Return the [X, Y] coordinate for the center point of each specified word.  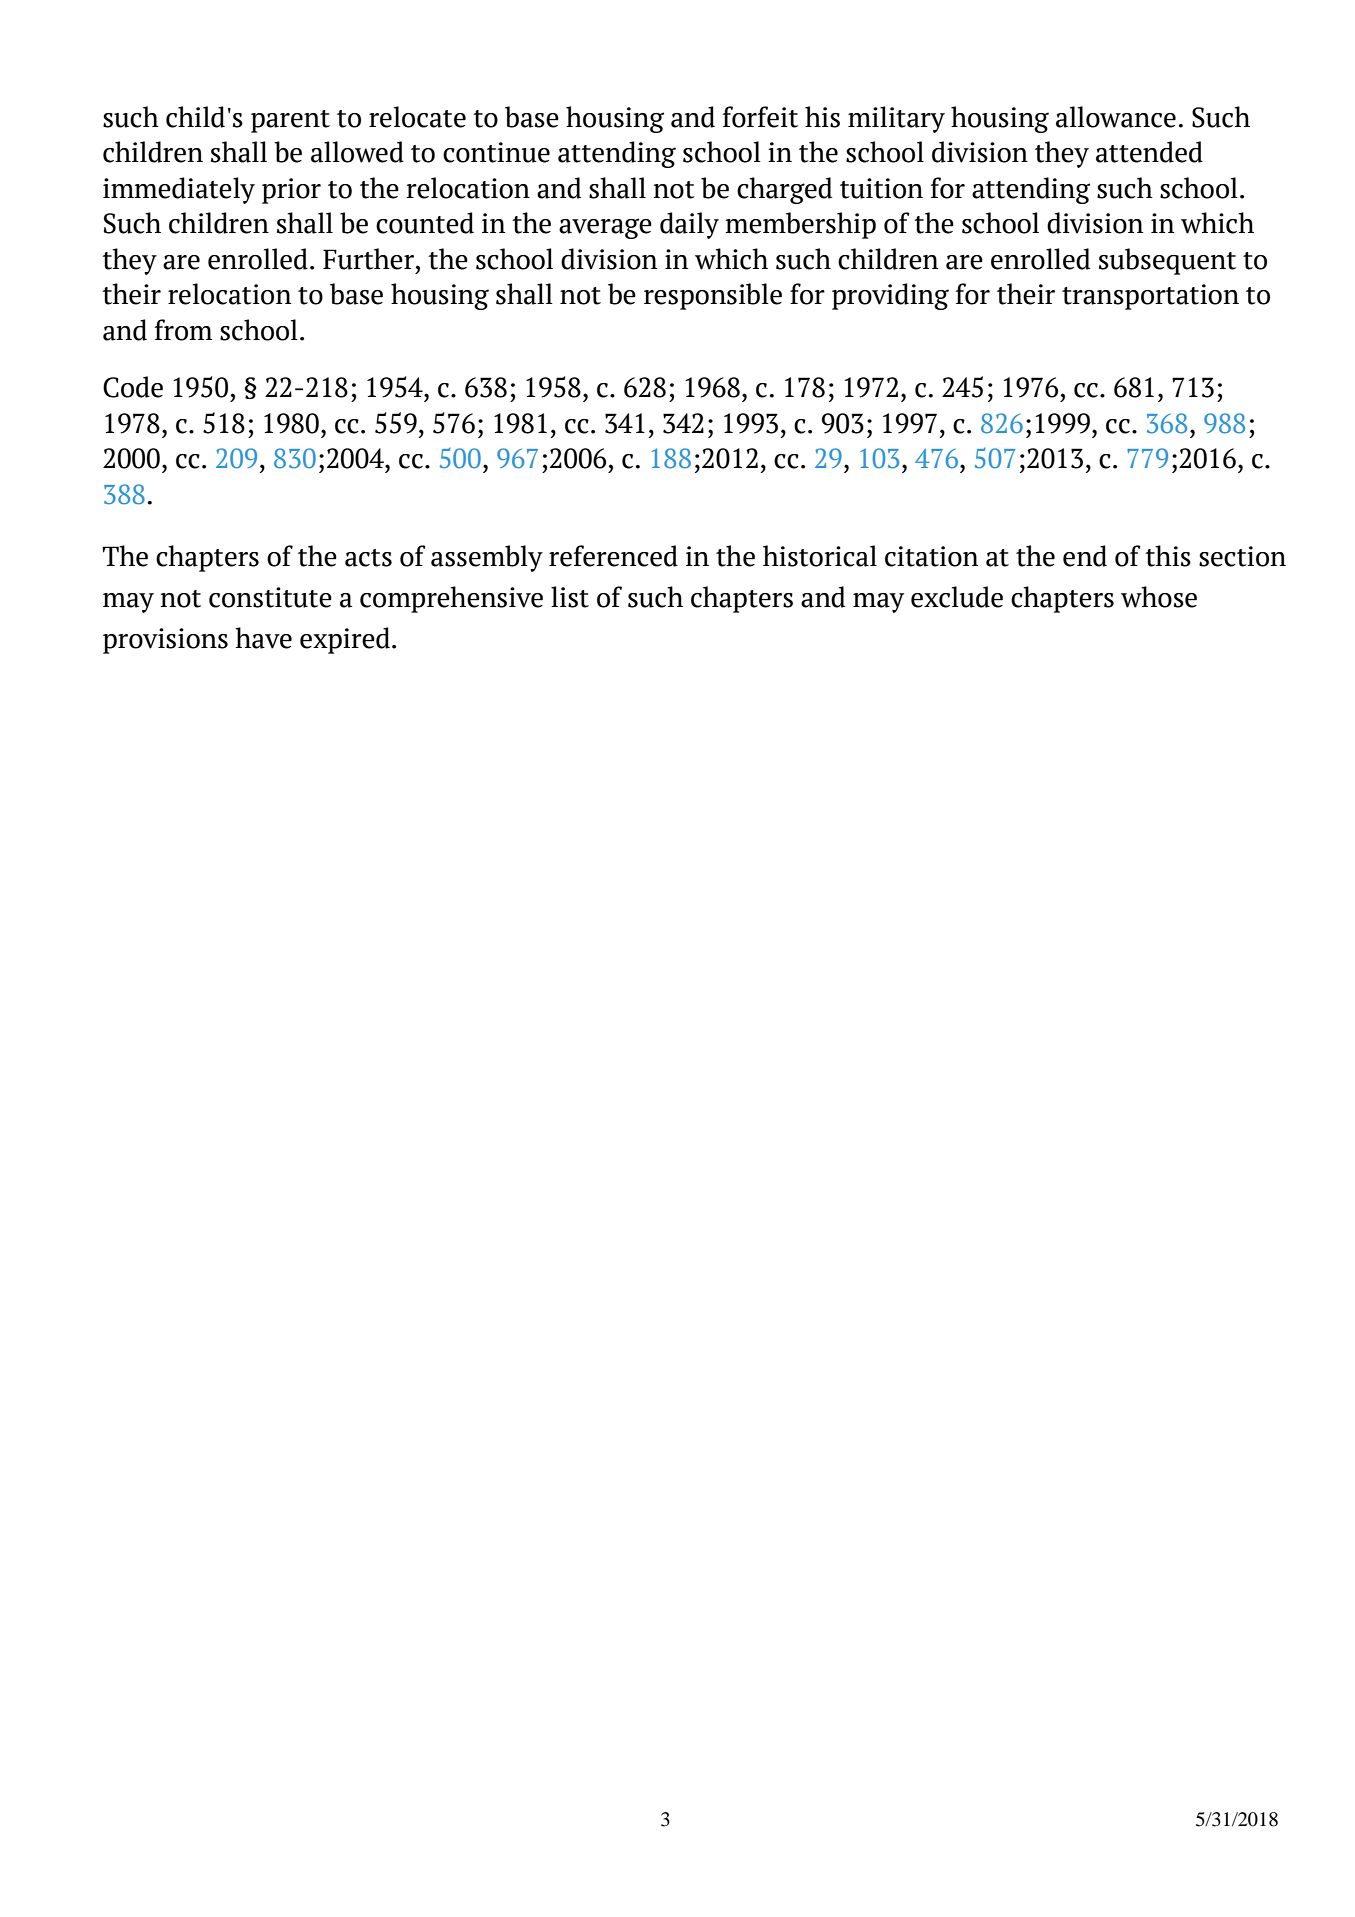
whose [1159, 597]
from [183, 330]
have [263, 638]
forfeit [760, 117]
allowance [1116, 117]
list [570, 597]
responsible [713, 296]
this [1168, 556]
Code [133, 387]
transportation [1150, 297]
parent [290, 121]
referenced [613, 556]
